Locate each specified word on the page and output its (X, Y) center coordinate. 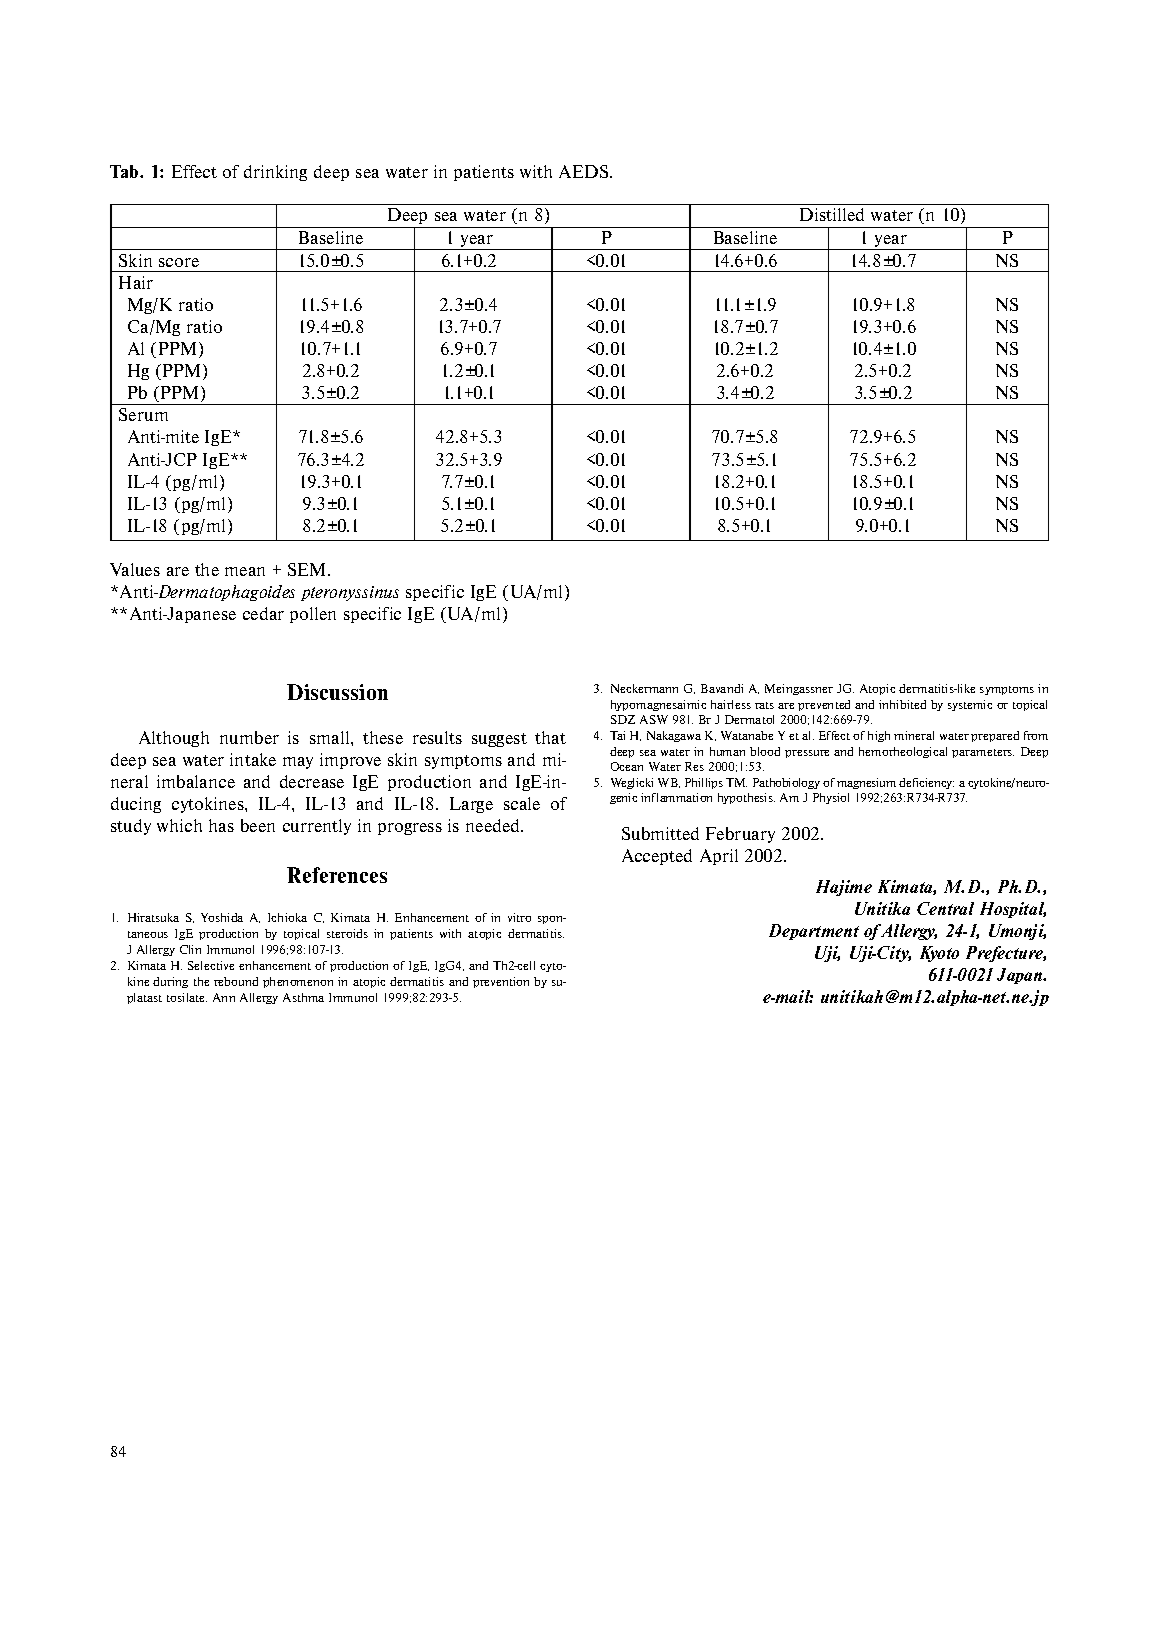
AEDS (585, 171)
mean (245, 571)
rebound (236, 981)
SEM (308, 569)
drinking (275, 173)
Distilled (832, 214)
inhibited (902, 704)
